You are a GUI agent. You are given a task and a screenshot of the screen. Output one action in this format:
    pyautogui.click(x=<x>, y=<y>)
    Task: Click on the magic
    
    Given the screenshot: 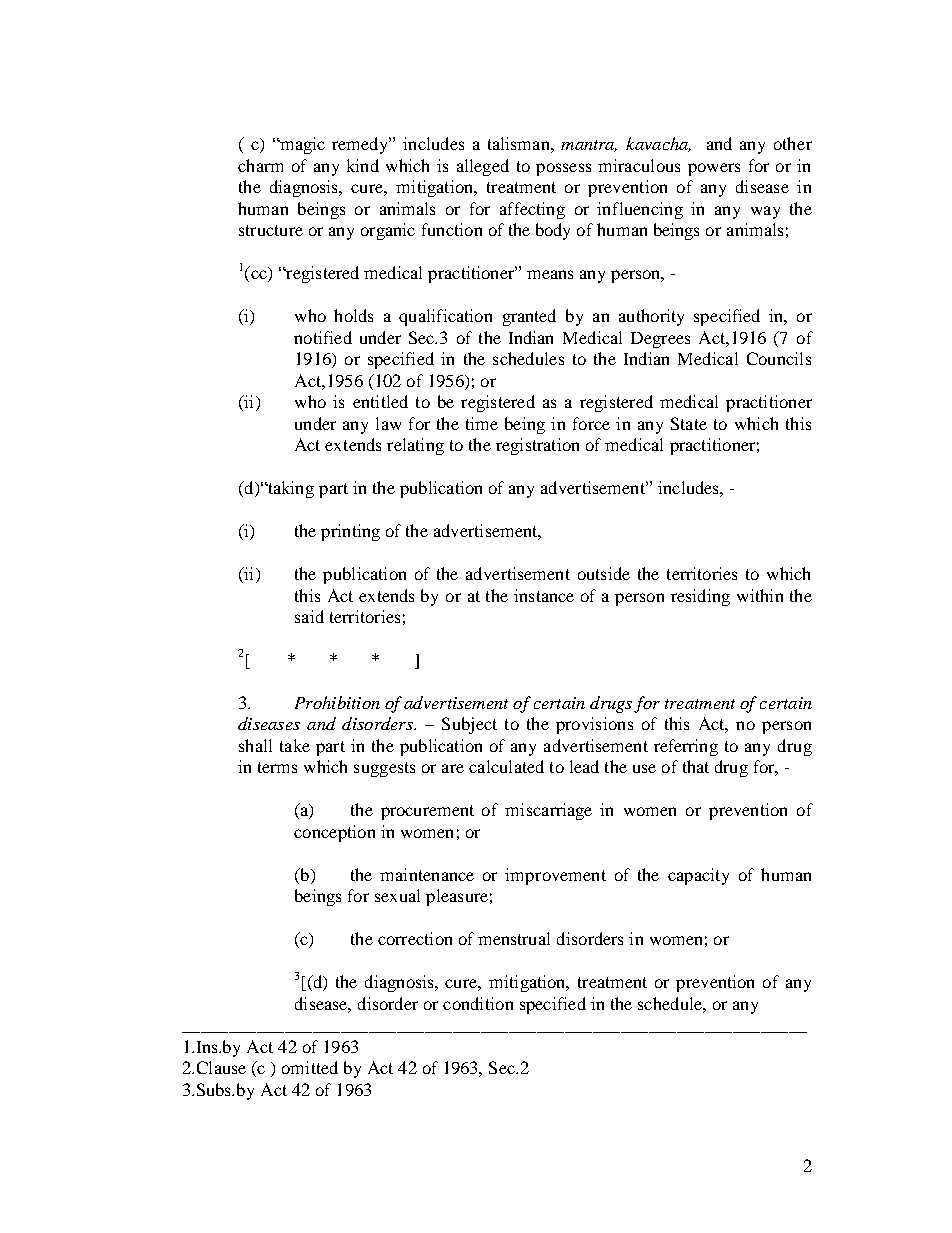 What is the action you would take?
    pyautogui.click(x=301, y=145)
